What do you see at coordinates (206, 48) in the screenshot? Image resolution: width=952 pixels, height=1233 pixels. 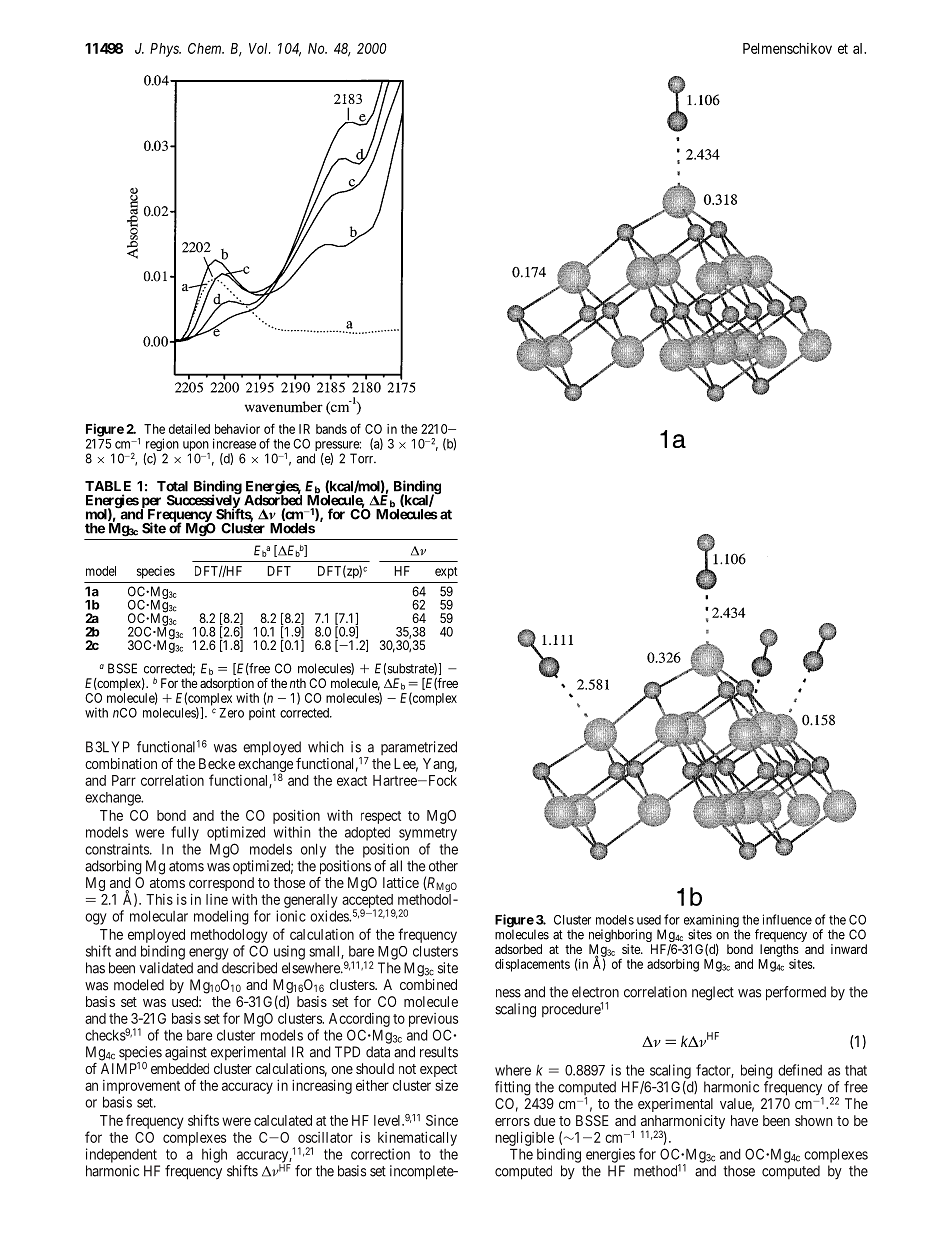 I see `Chem` at bounding box center [206, 48].
